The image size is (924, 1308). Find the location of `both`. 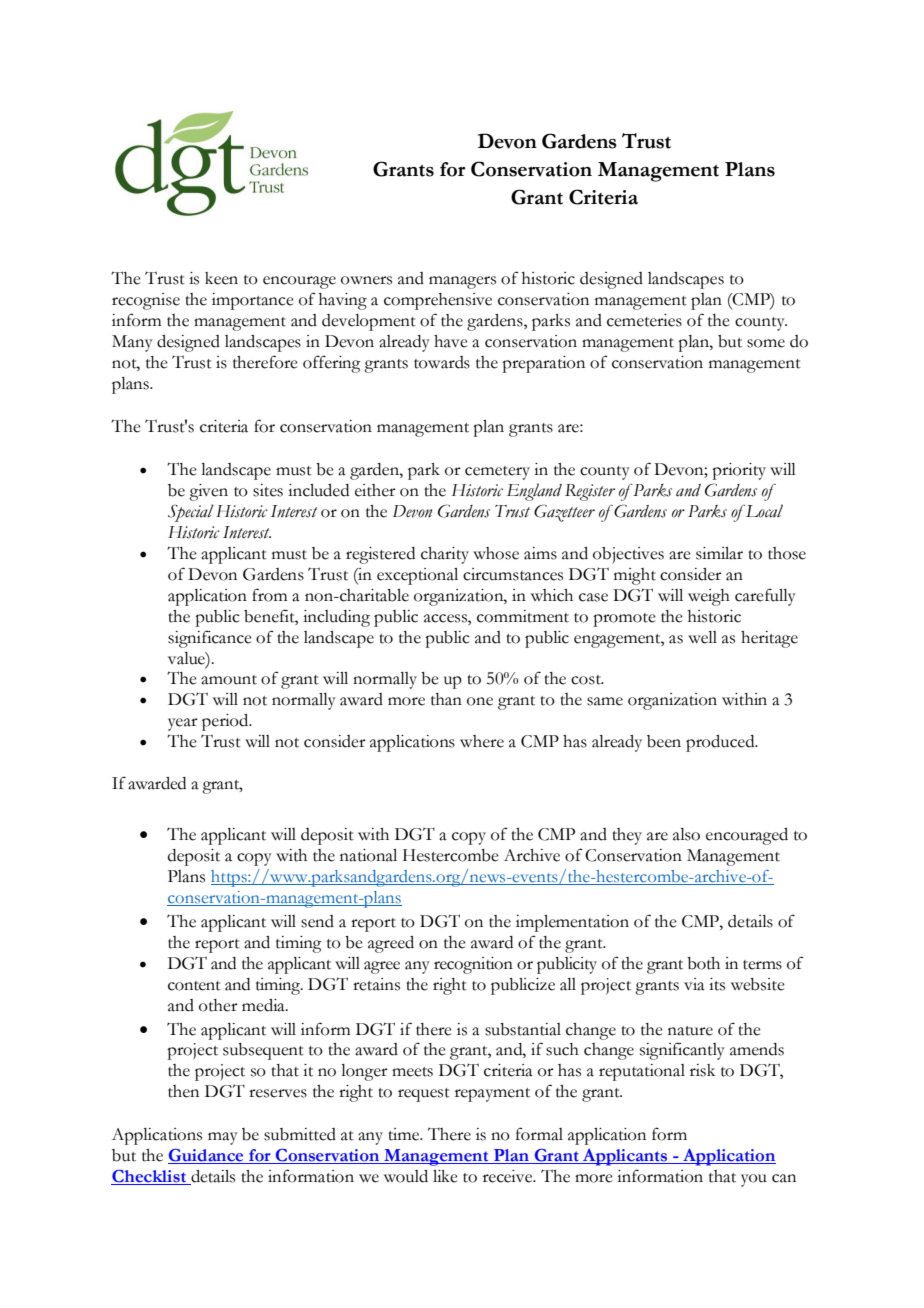

both is located at coordinates (703, 963).
